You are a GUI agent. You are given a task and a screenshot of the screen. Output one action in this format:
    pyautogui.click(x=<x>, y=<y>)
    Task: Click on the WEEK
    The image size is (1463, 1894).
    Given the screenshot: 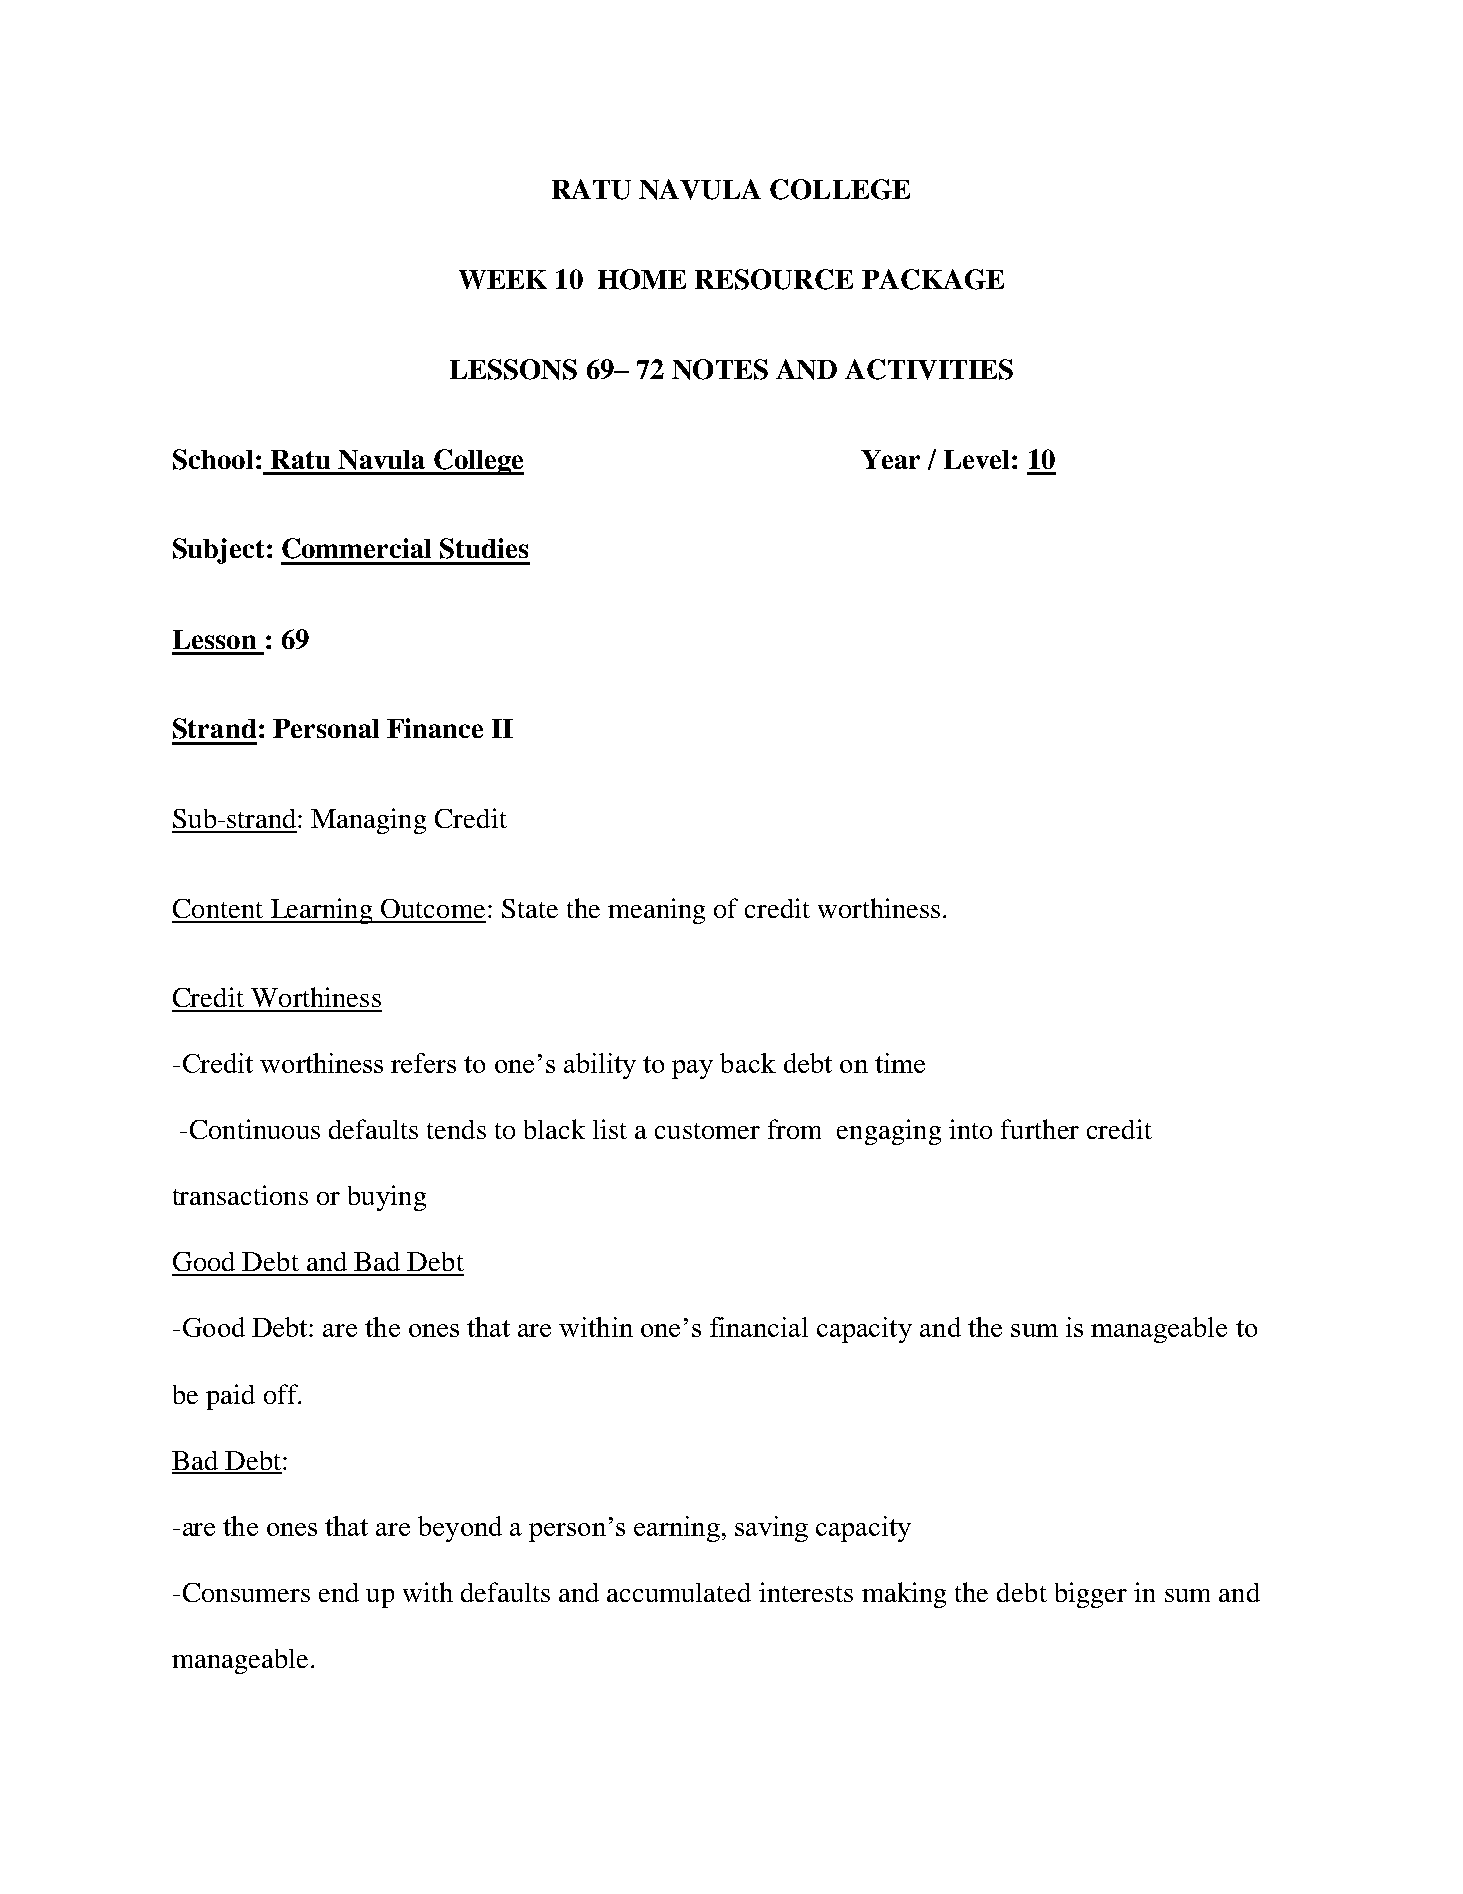 What is the action you would take?
    pyautogui.click(x=503, y=279)
